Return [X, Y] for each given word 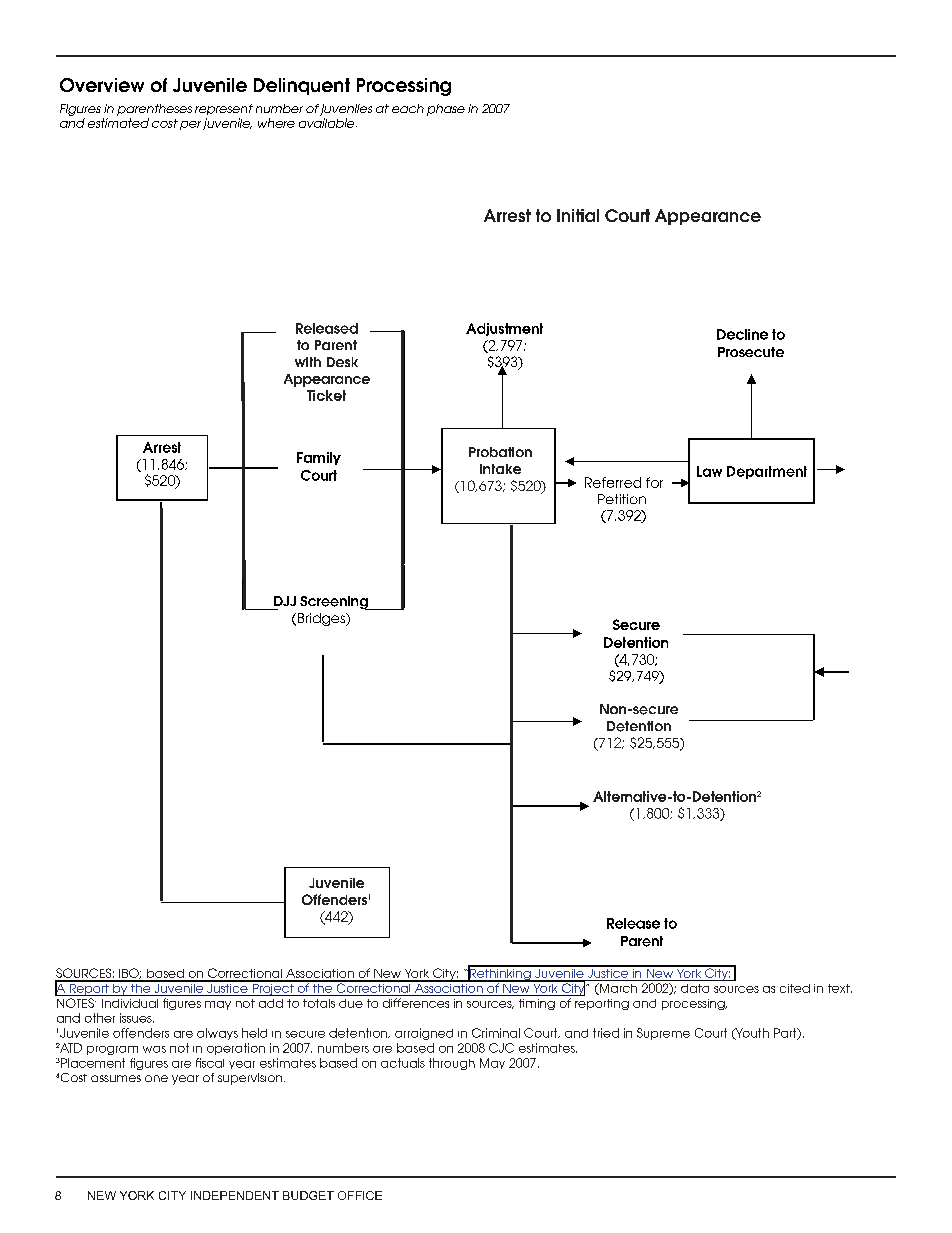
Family [319, 458]
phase [446, 110]
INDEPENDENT [235, 1195]
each [408, 108]
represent [224, 109]
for [654, 482]
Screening [335, 603]
